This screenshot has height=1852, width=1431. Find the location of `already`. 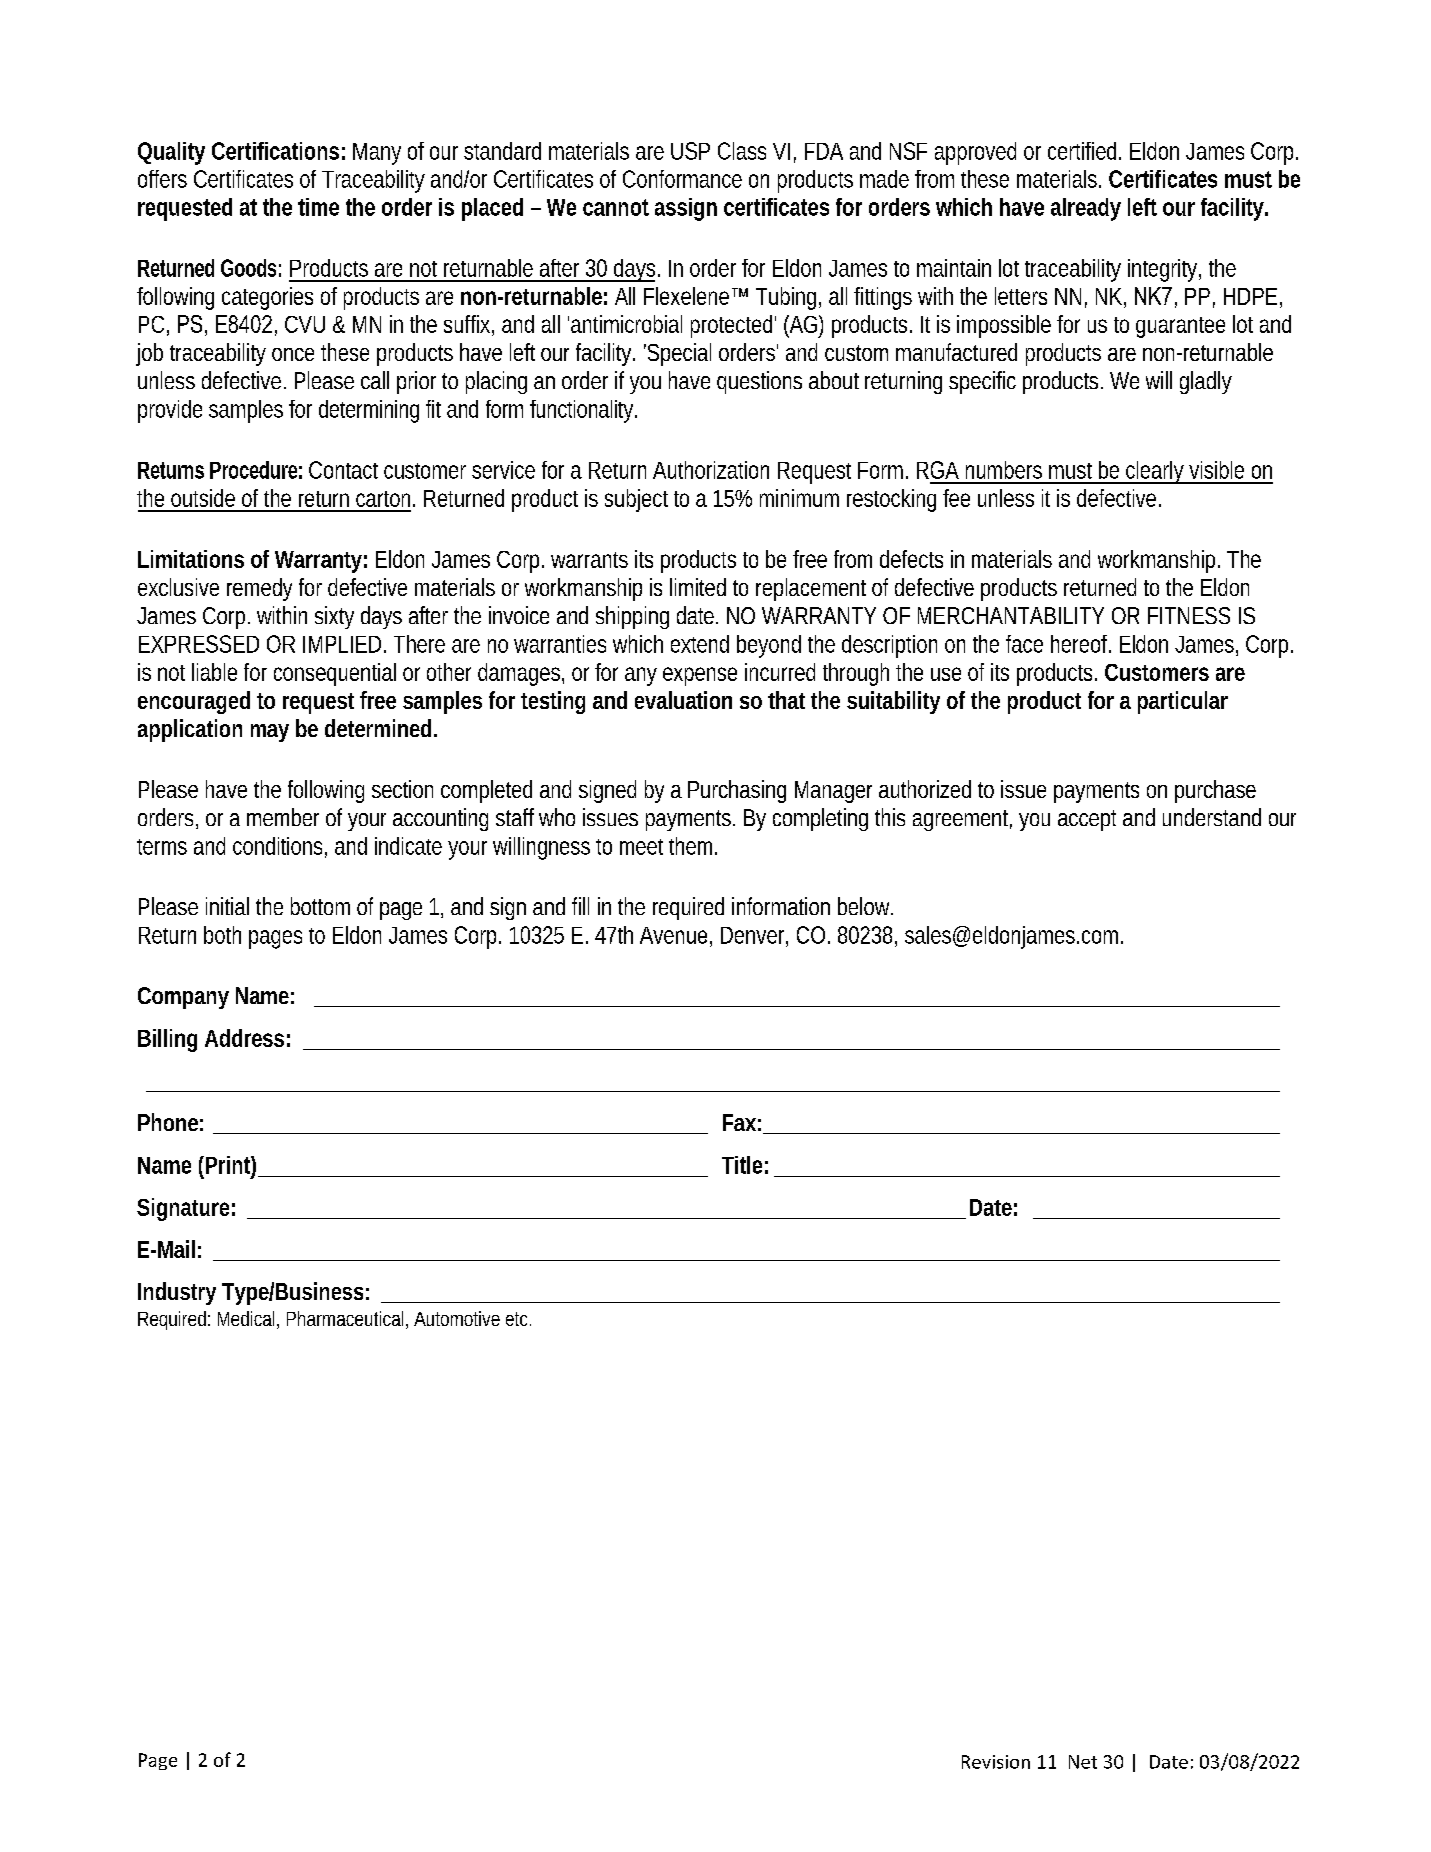

already is located at coordinates (1086, 209).
